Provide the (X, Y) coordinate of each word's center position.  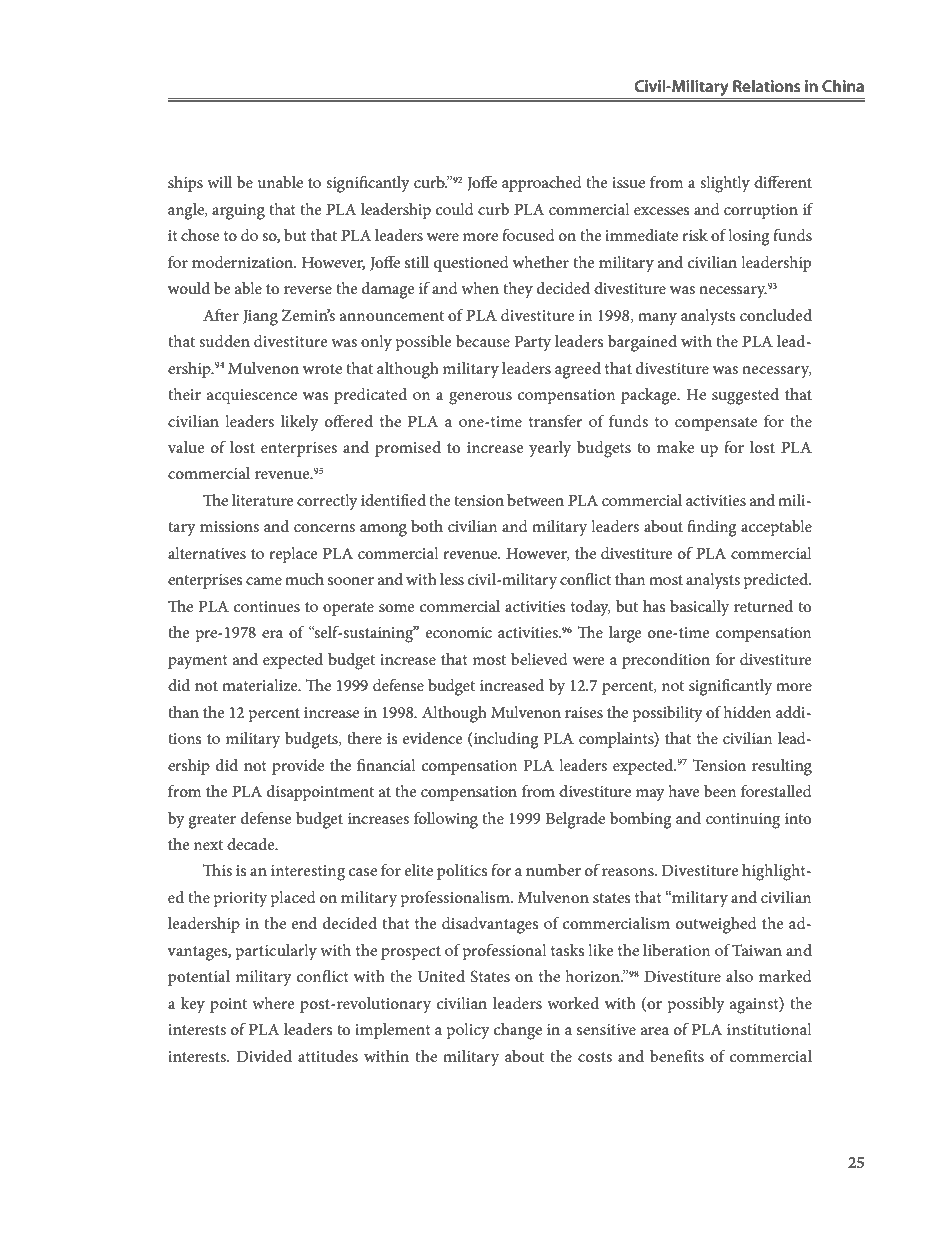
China (843, 86)
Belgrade (575, 820)
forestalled (776, 791)
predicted (777, 581)
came (264, 581)
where (273, 1003)
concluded (776, 315)
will (219, 182)
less (452, 579)
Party (532, 344)
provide (298, 767)
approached (542, 184)
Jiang (260, 318)
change (518, 1031)
